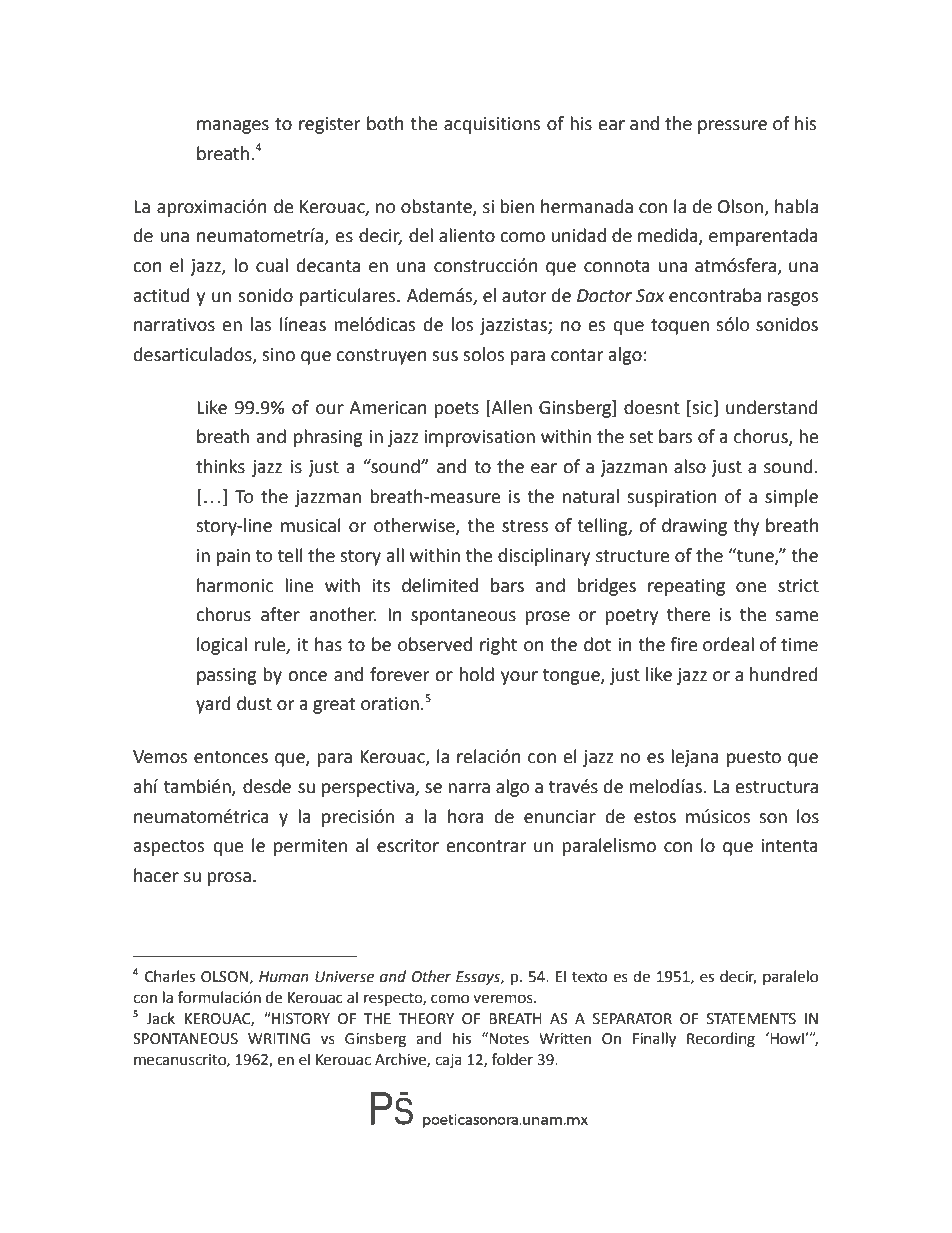 The height and width of the document is (1233, 952). I want to click on estructura, so click(777, 787).
